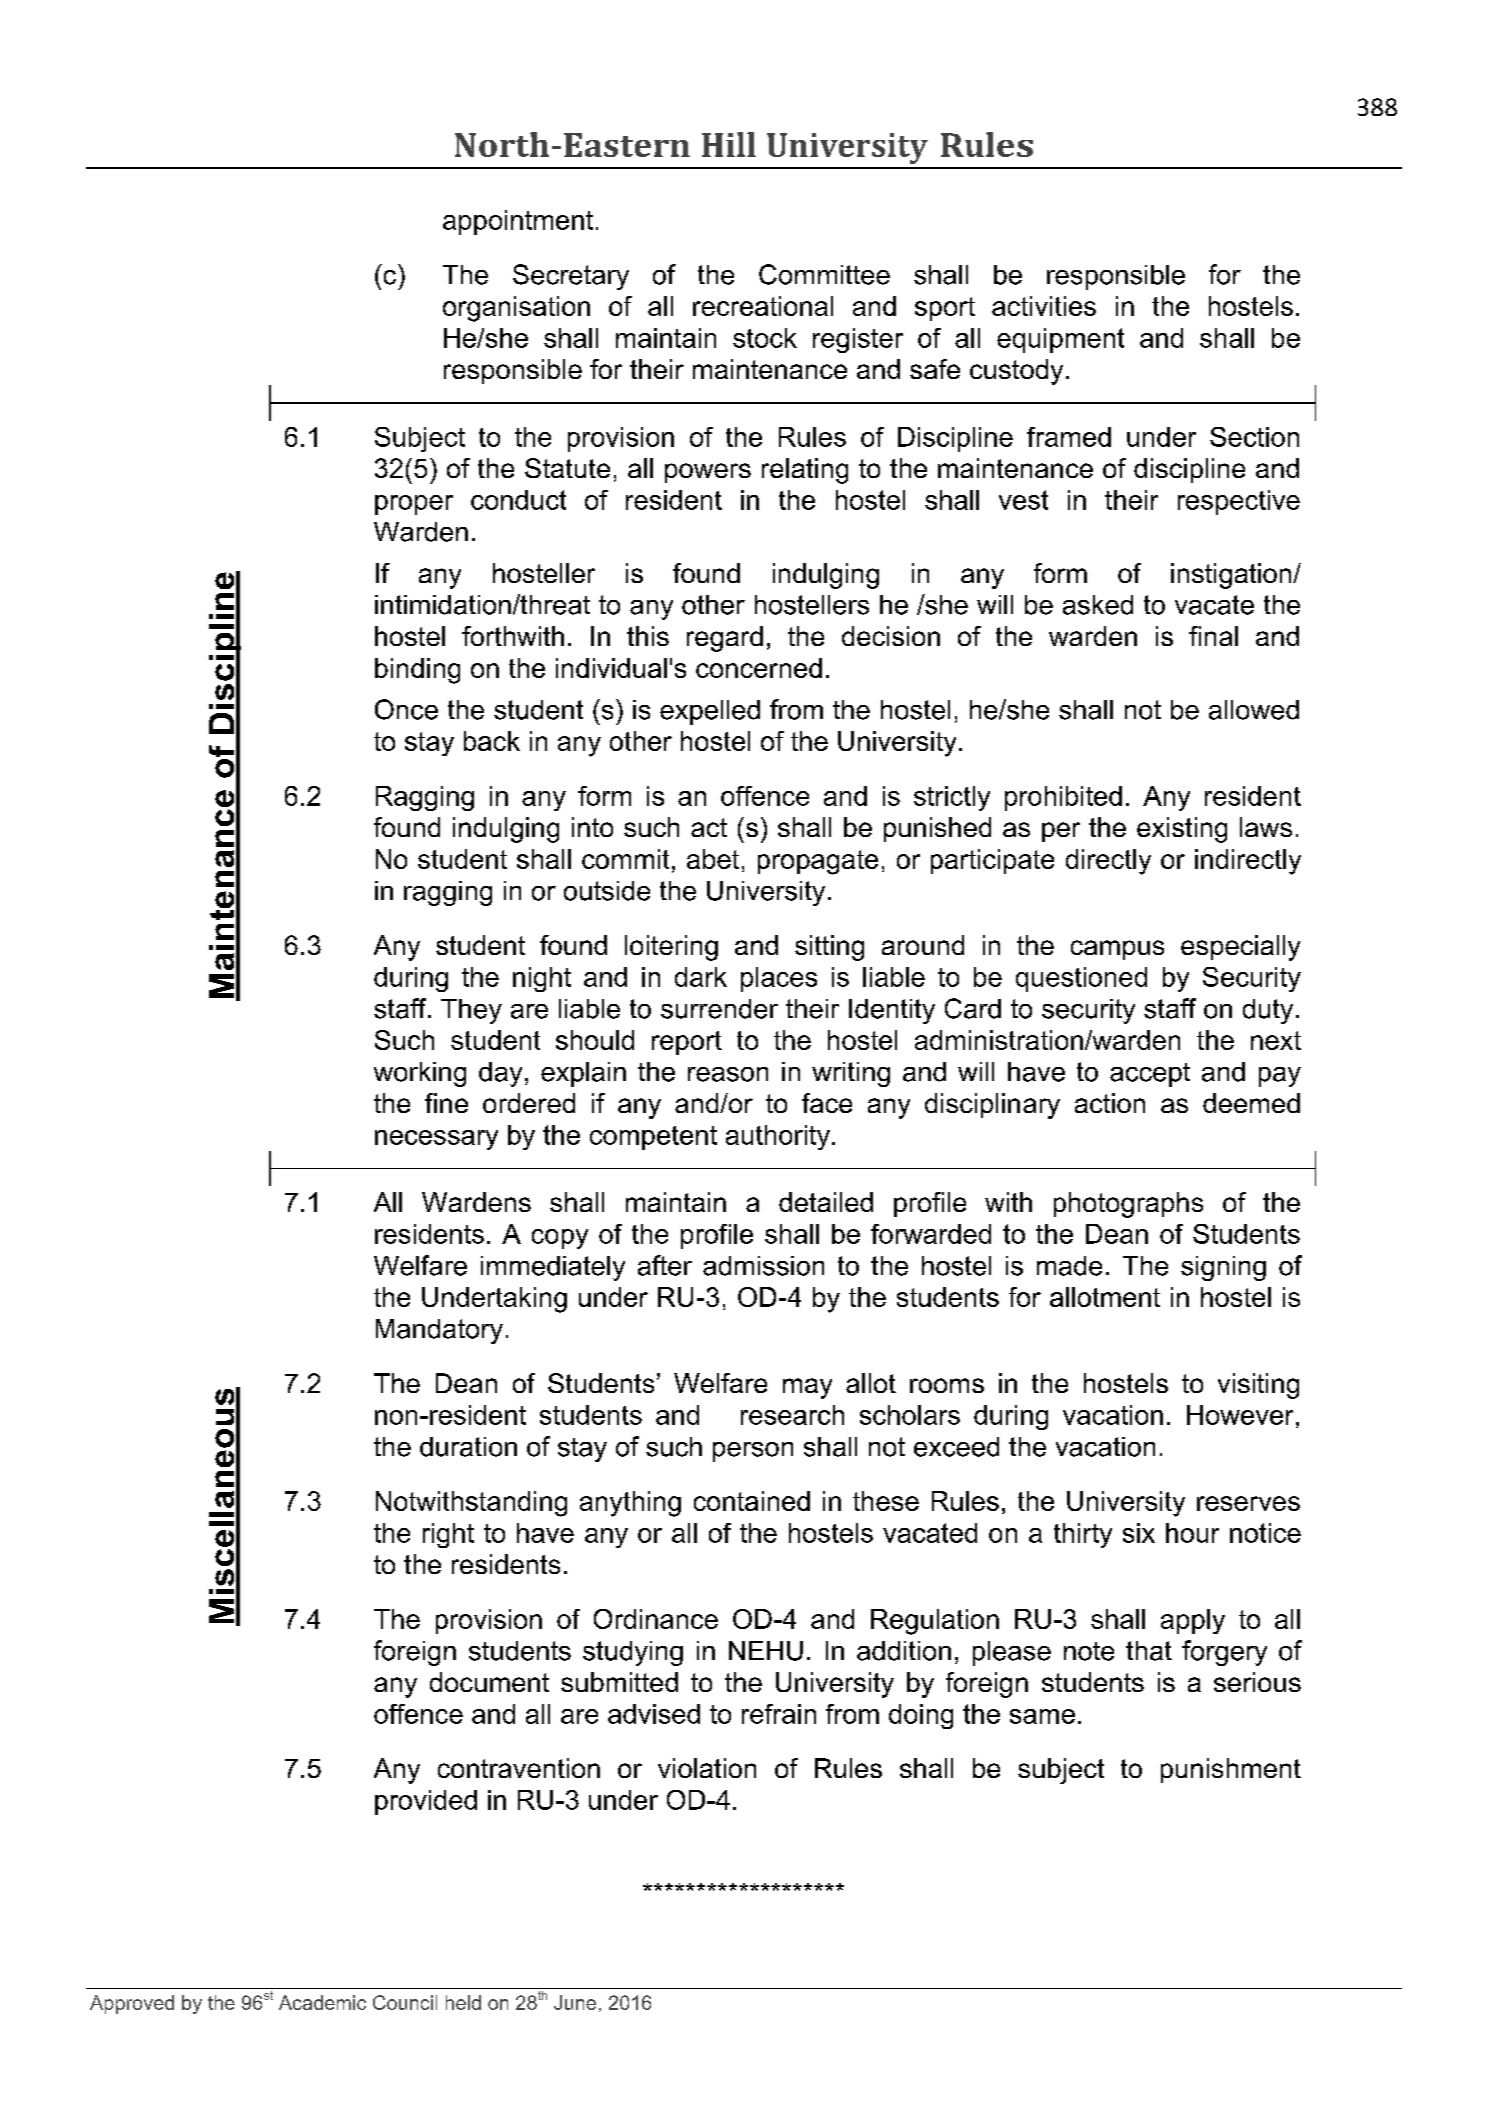 The image size is (1488, 2104). Describe the element at coordinates (322, 2002) in the screenshot. I see `Academic` at that location.
